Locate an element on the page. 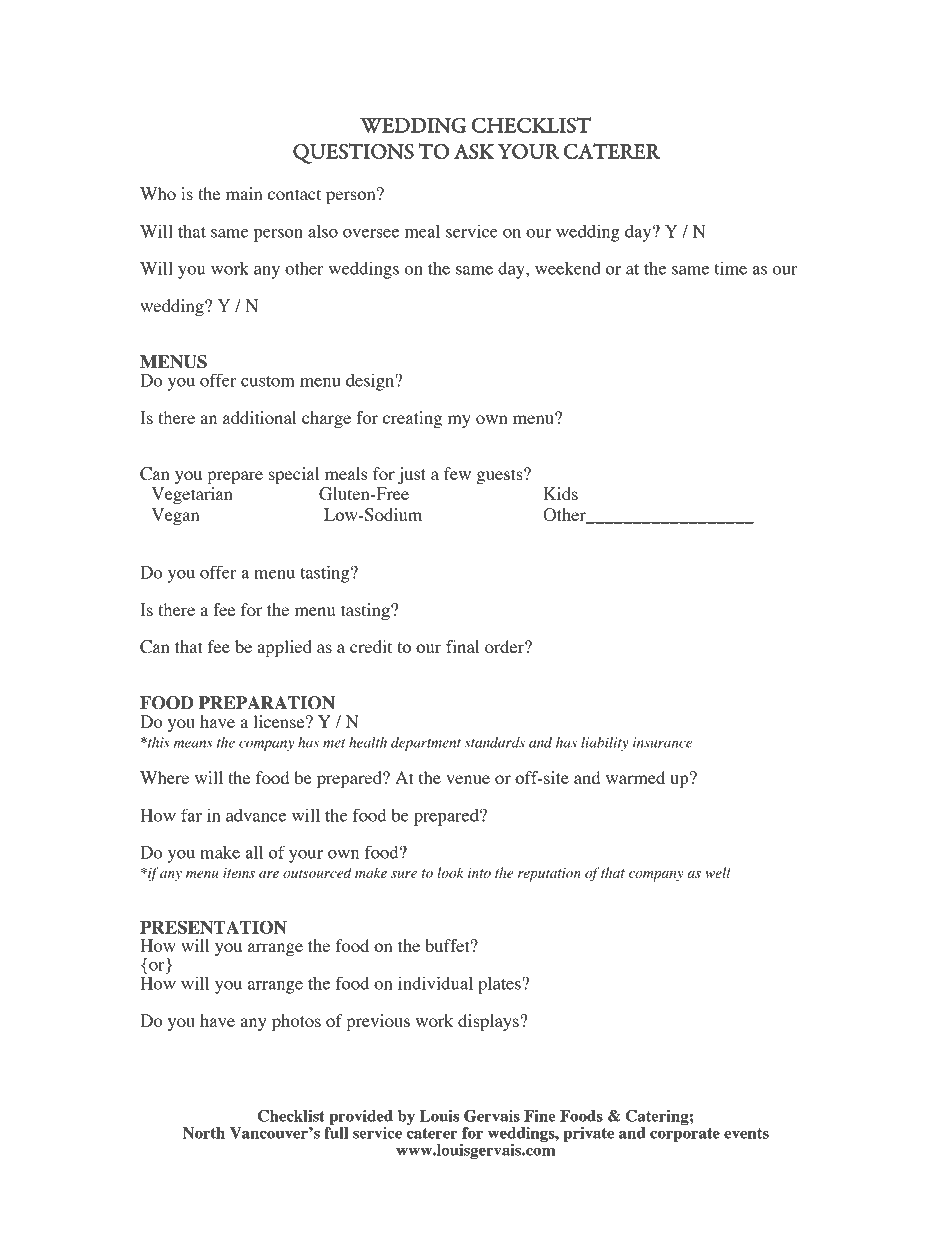 Image resolution: width=952 pixels, height=1233 pixels. Kids is located at coordinates (561, 493).
